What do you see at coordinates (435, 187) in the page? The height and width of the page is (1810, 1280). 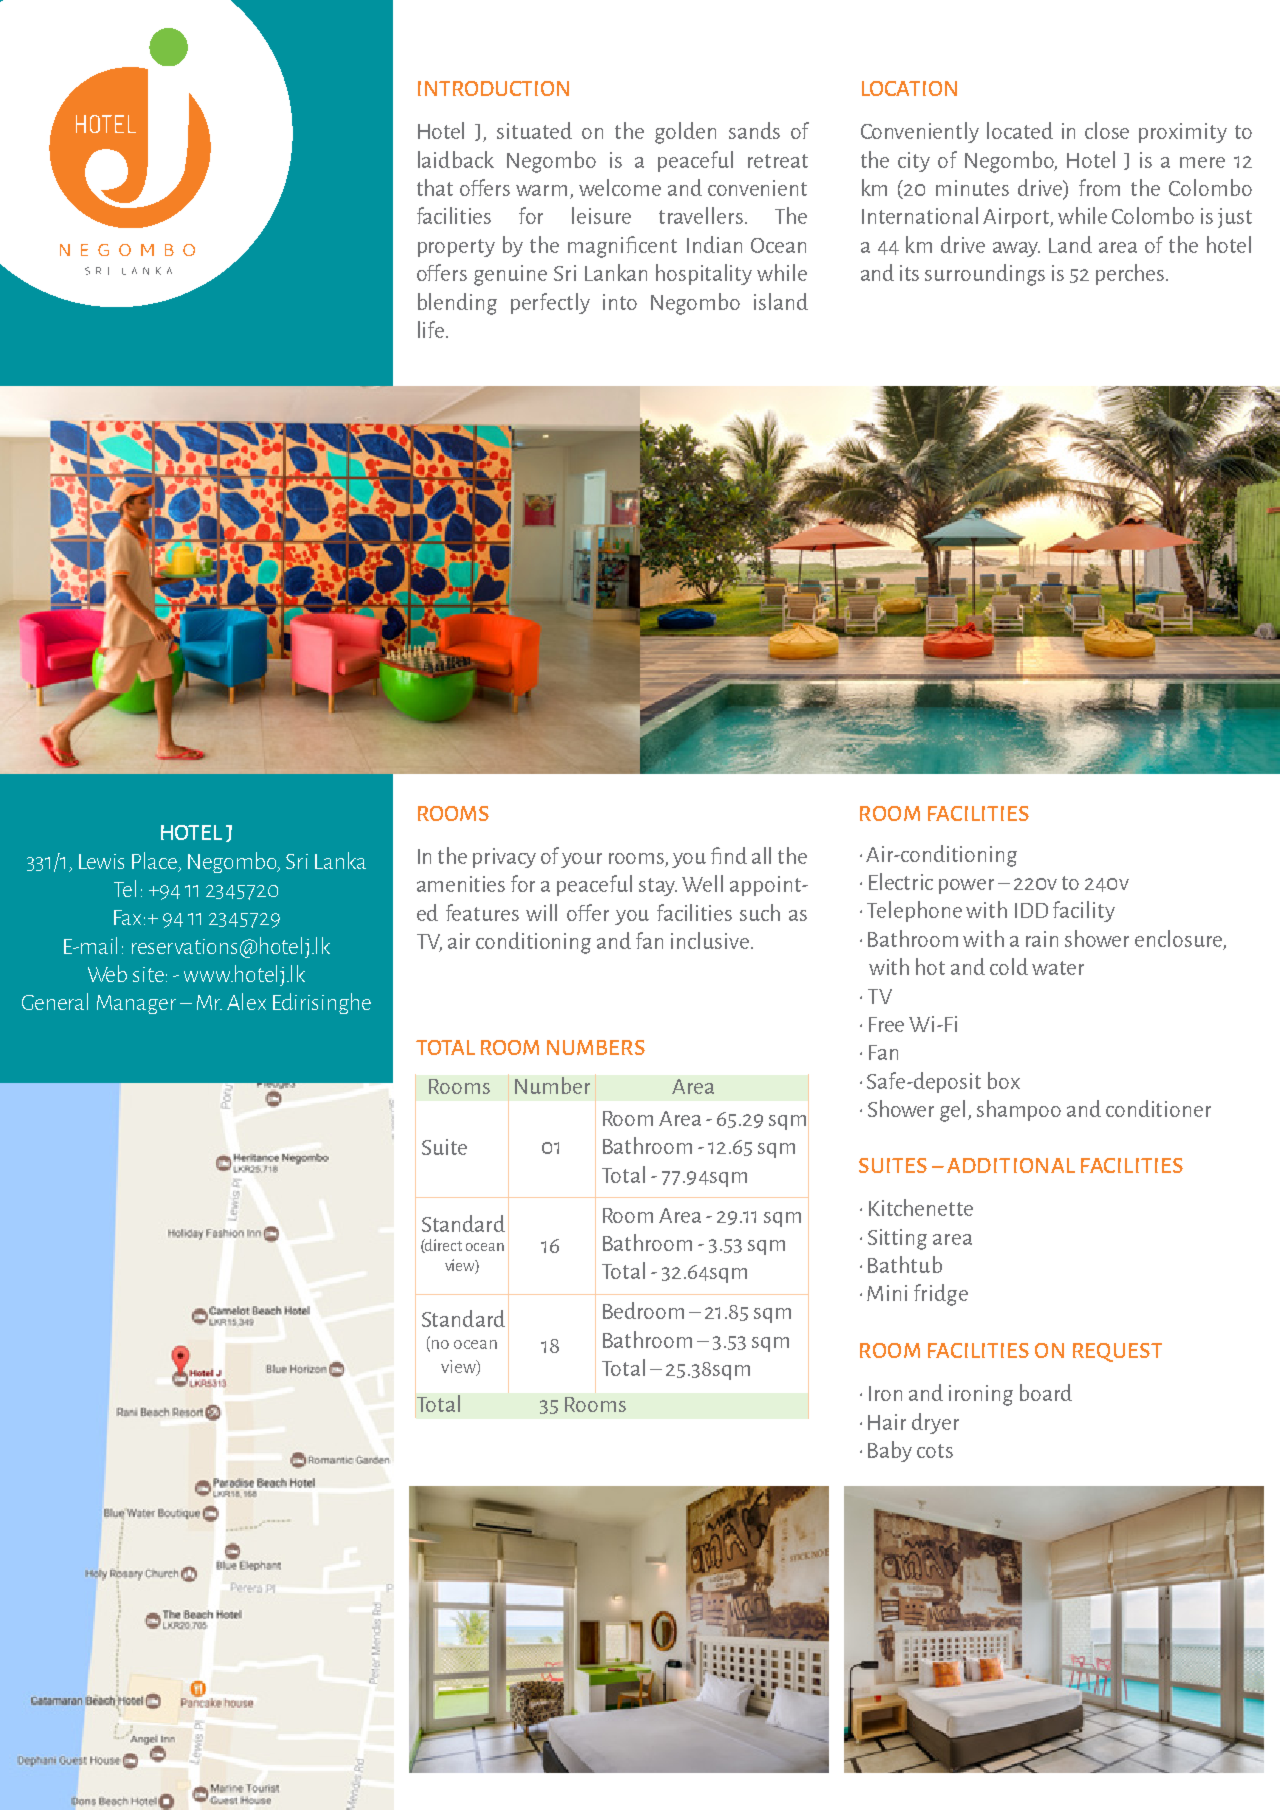 I see `that` at bounding box center [435, 187].
